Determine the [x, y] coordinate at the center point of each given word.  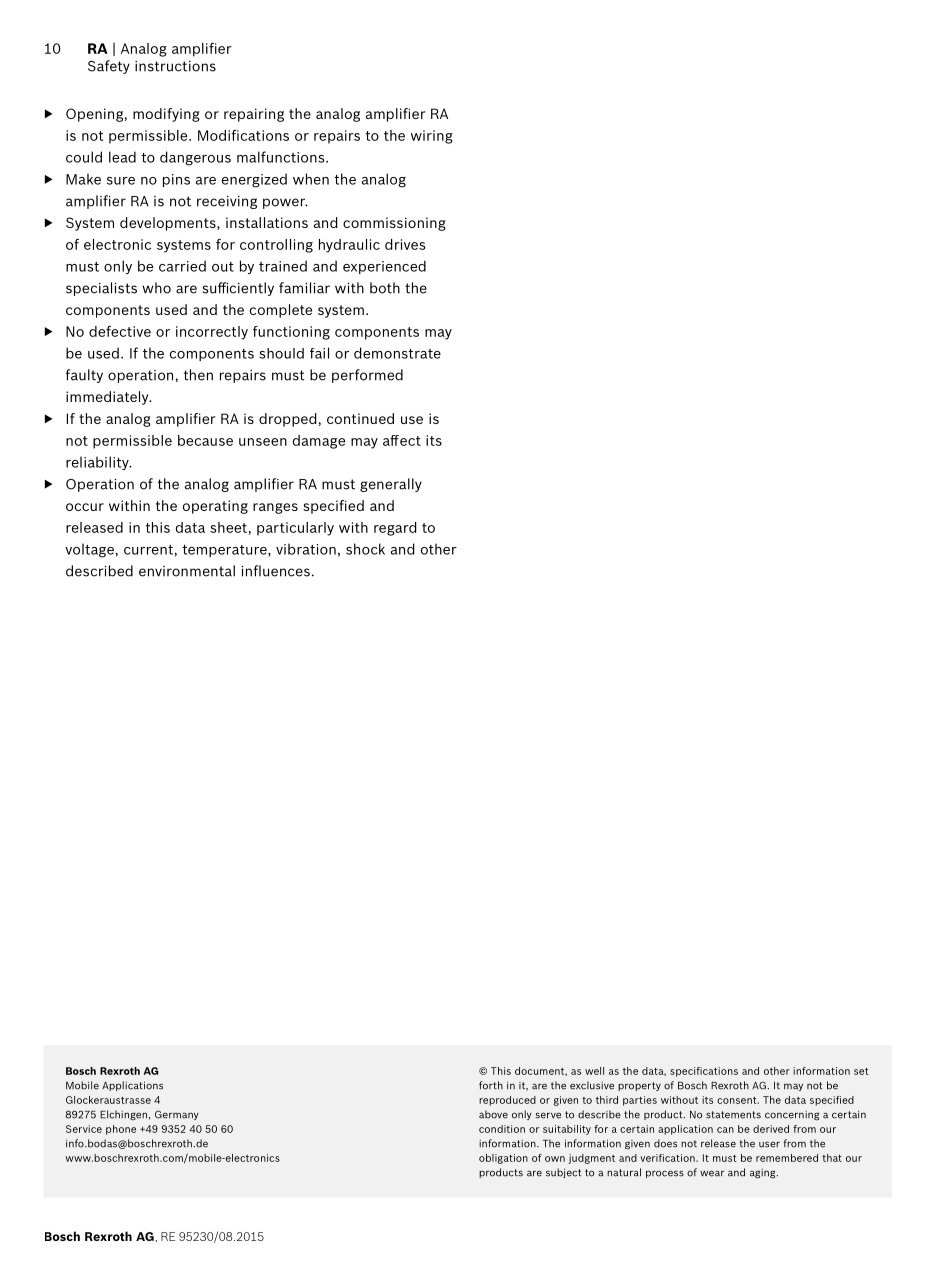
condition [502, 1129]
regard [395, 529]
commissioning [394, 224]
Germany [177, 1115]
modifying [166, 115]
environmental [187, 571]
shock [365, 549]
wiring [432, 137]
